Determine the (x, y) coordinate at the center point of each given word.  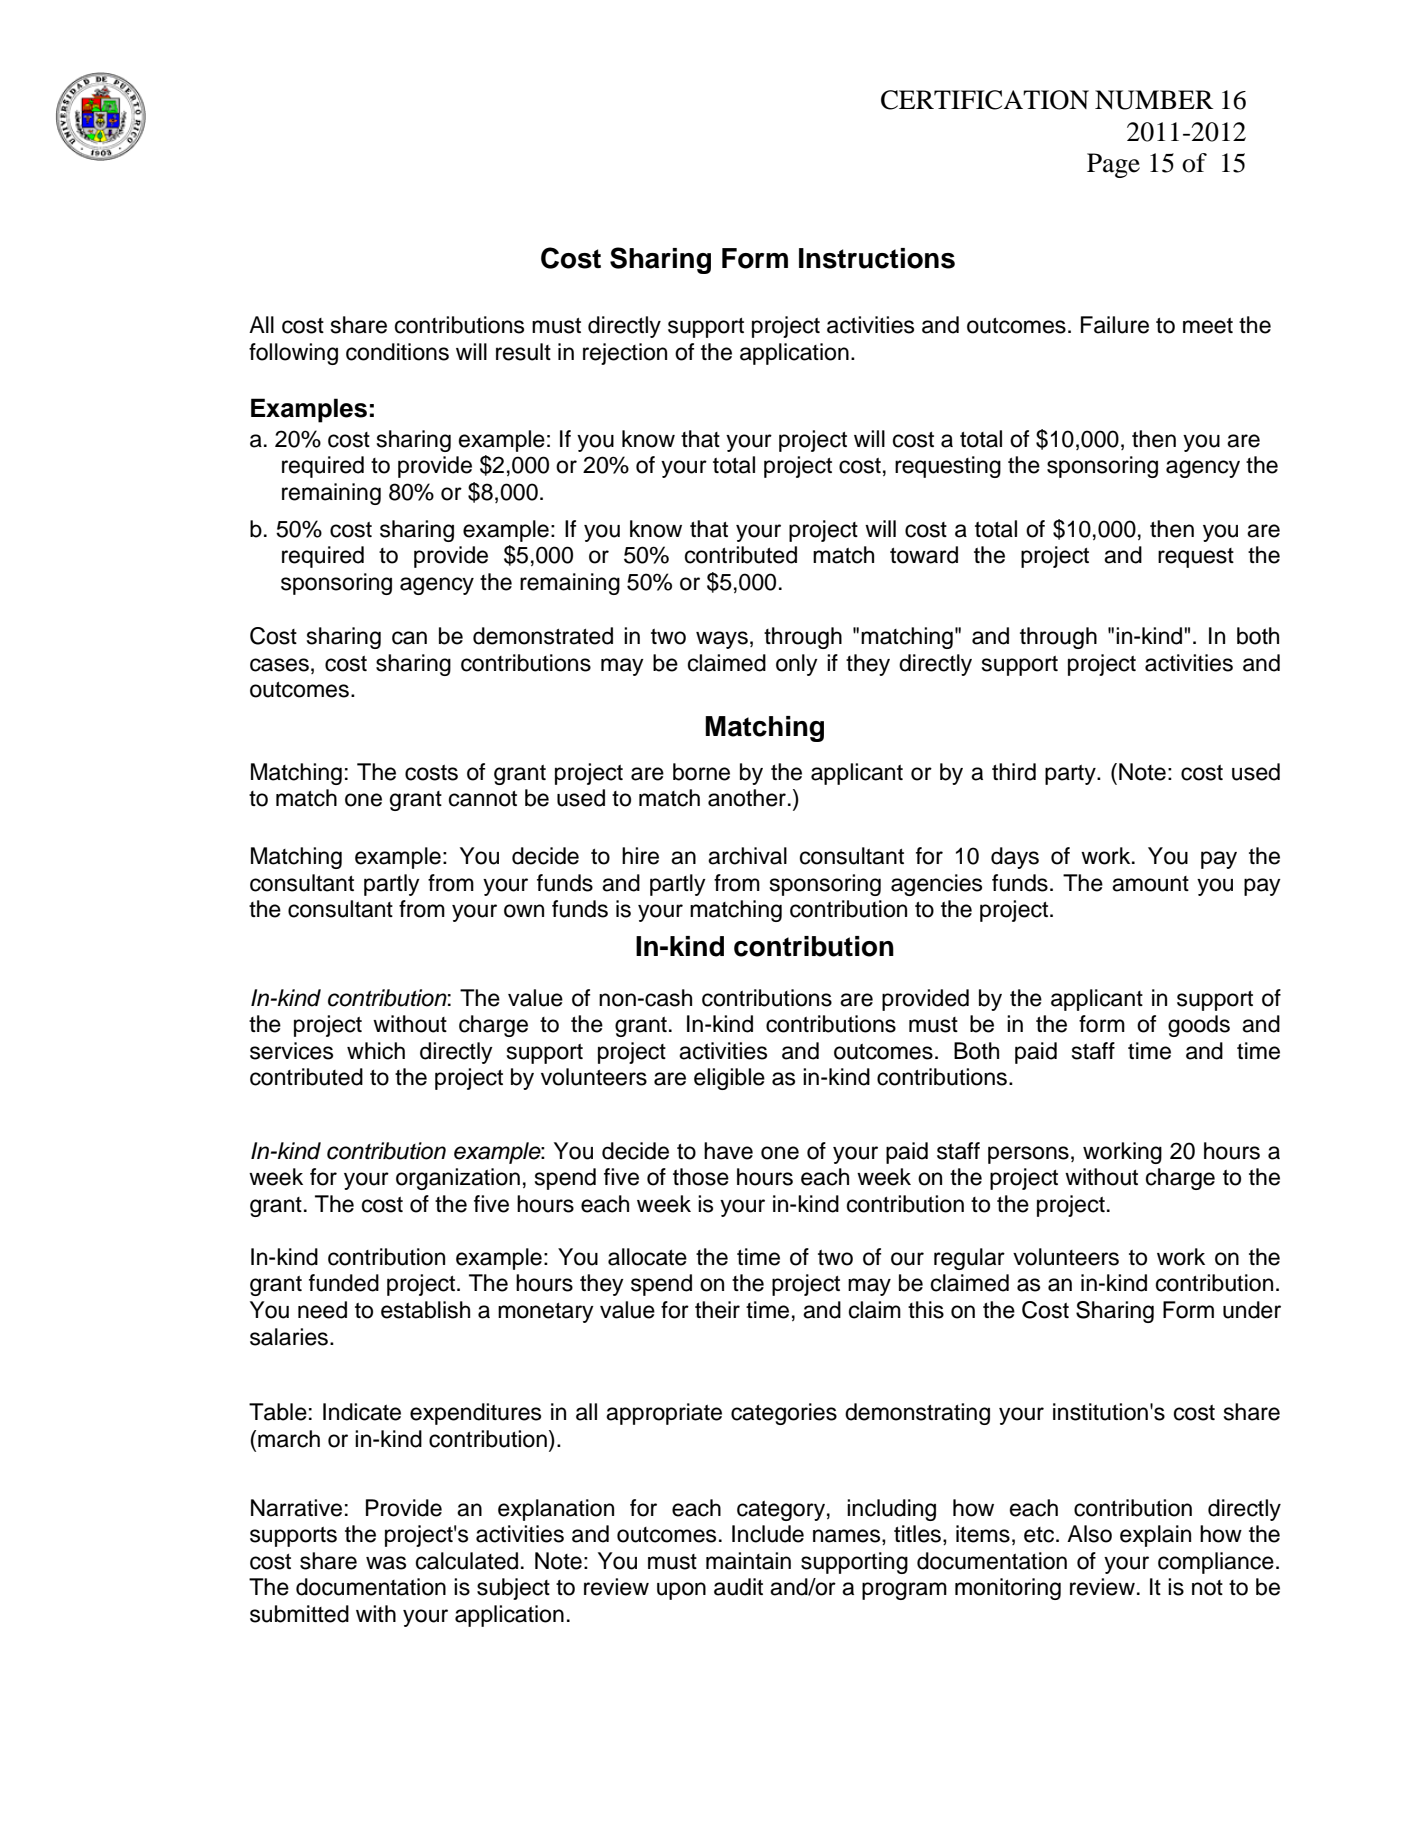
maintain (748, 1561)
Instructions (877, 258)
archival (747, 856)
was (386, 1563)
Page (1113, 165)
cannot (483, 799)
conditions (397, 352)
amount (1150, 884)
